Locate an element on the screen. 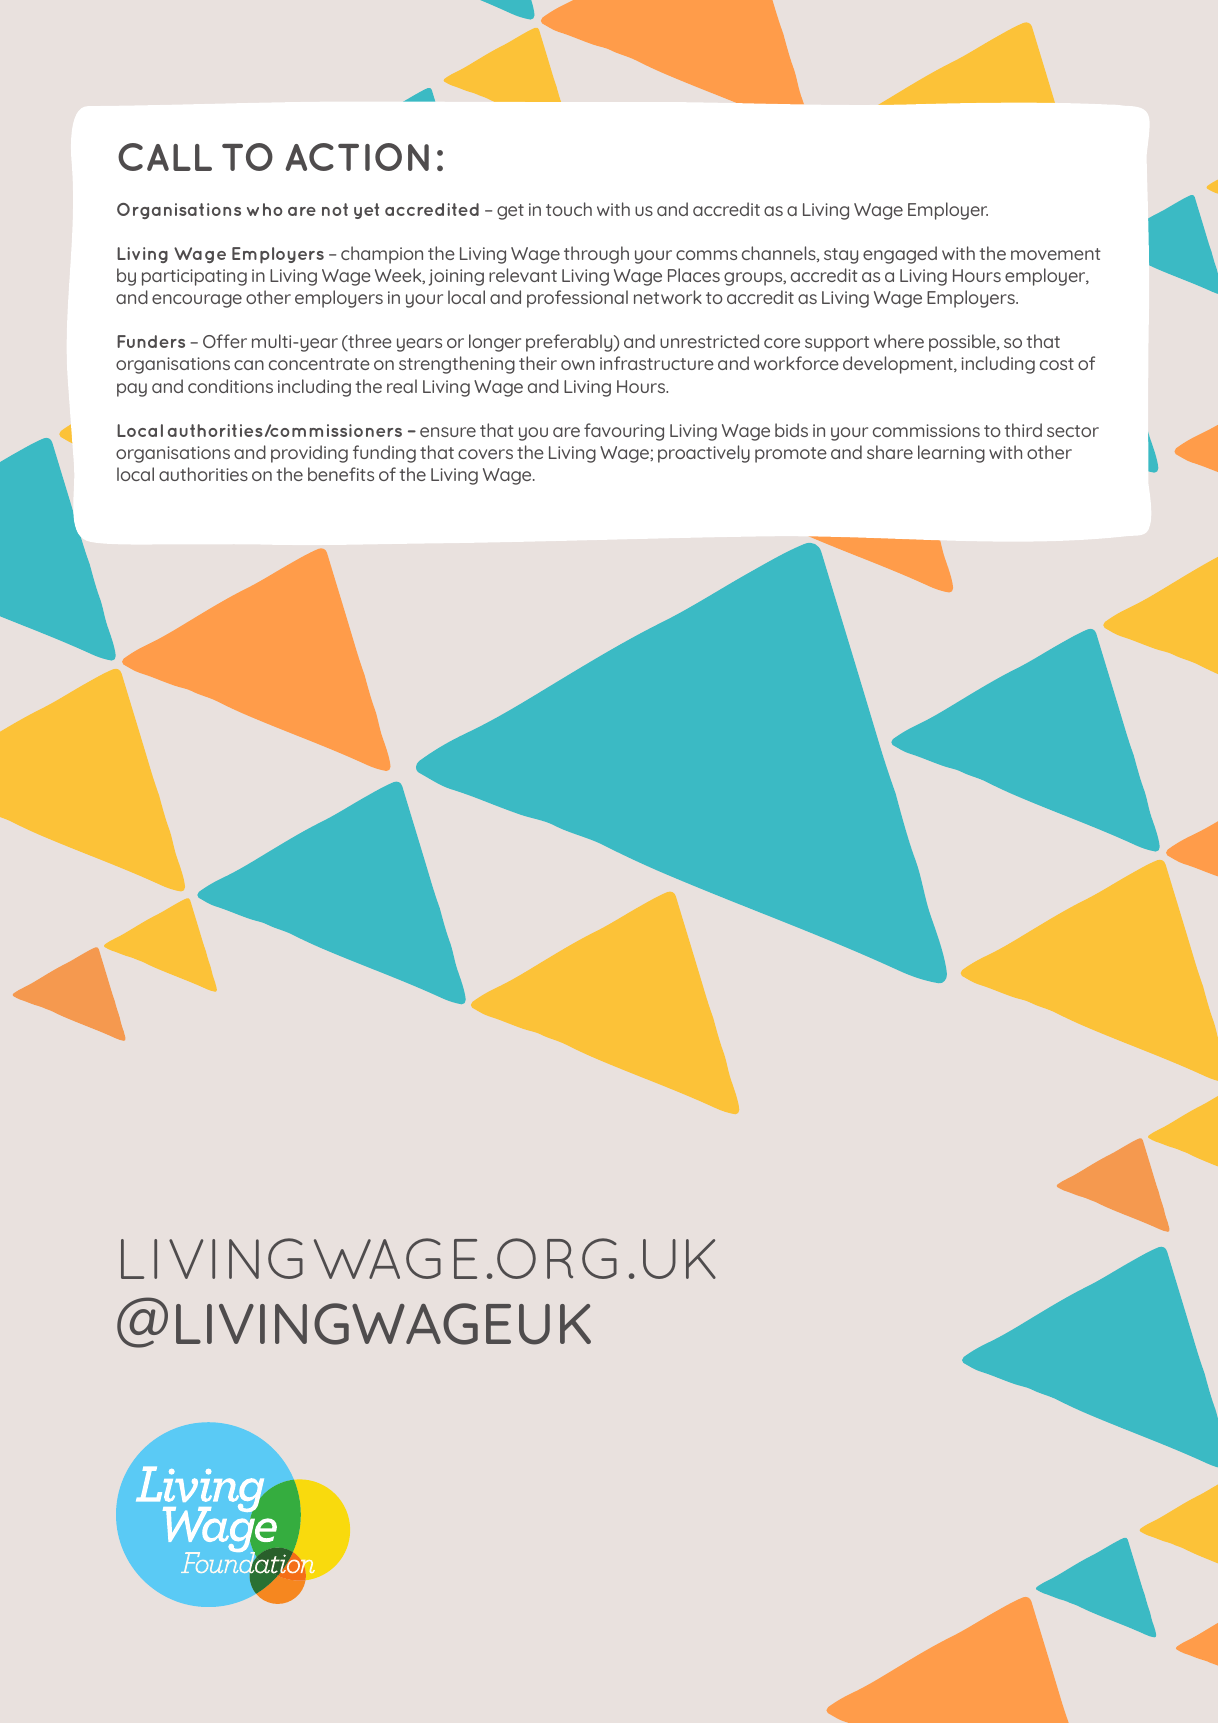  professional is located at coordinates (577, 299).
